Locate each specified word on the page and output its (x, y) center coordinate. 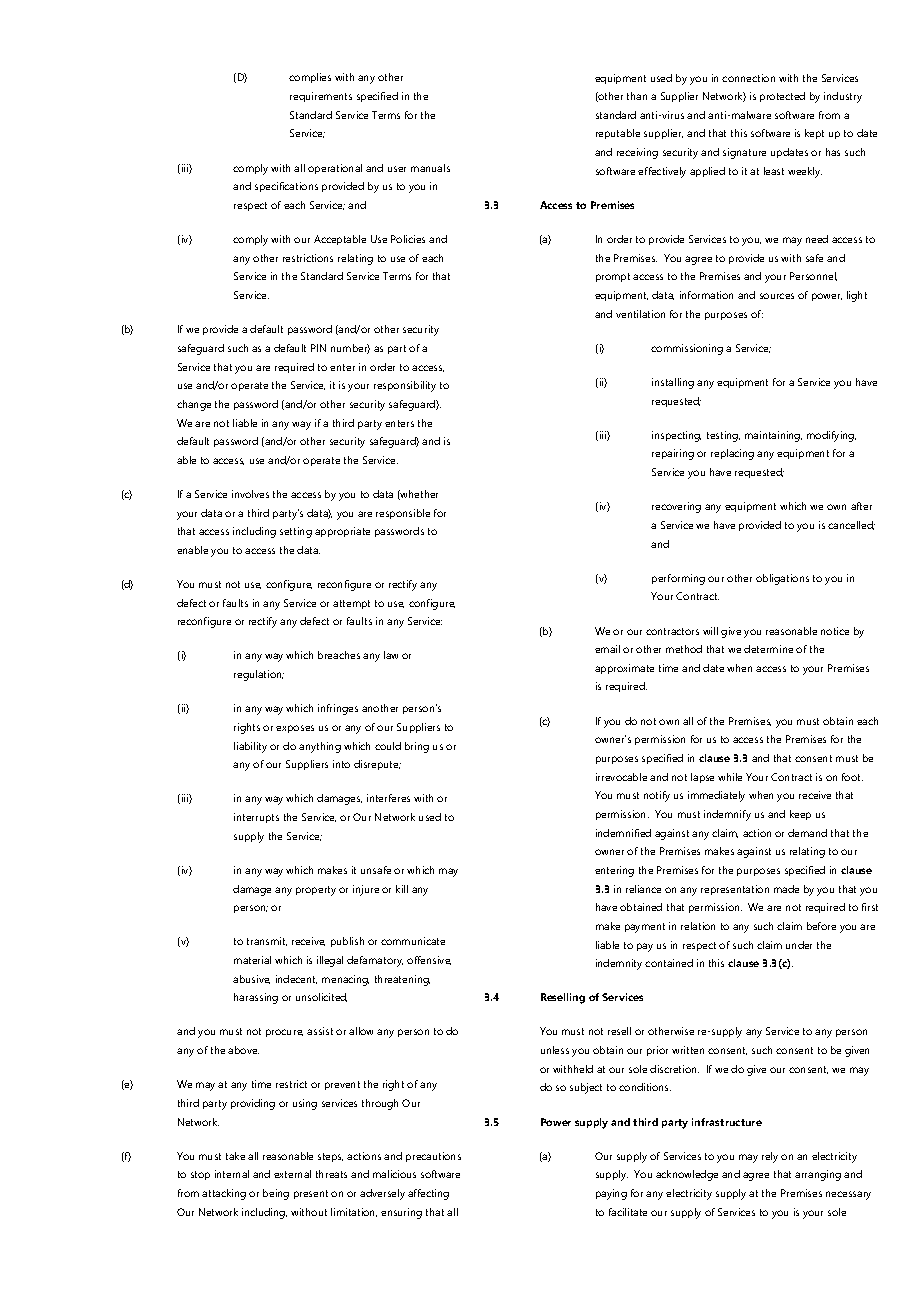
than (637, 96)
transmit (267, 941)
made (786, 889)
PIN (318, 348)
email (607, 649)
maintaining (773, 436)
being (276, 1194)
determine (768, 649)
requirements (321, 97)
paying (611, 1194)
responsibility (405, 386)
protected (782, 97)
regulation (259, 675)
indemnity (619, 964)
